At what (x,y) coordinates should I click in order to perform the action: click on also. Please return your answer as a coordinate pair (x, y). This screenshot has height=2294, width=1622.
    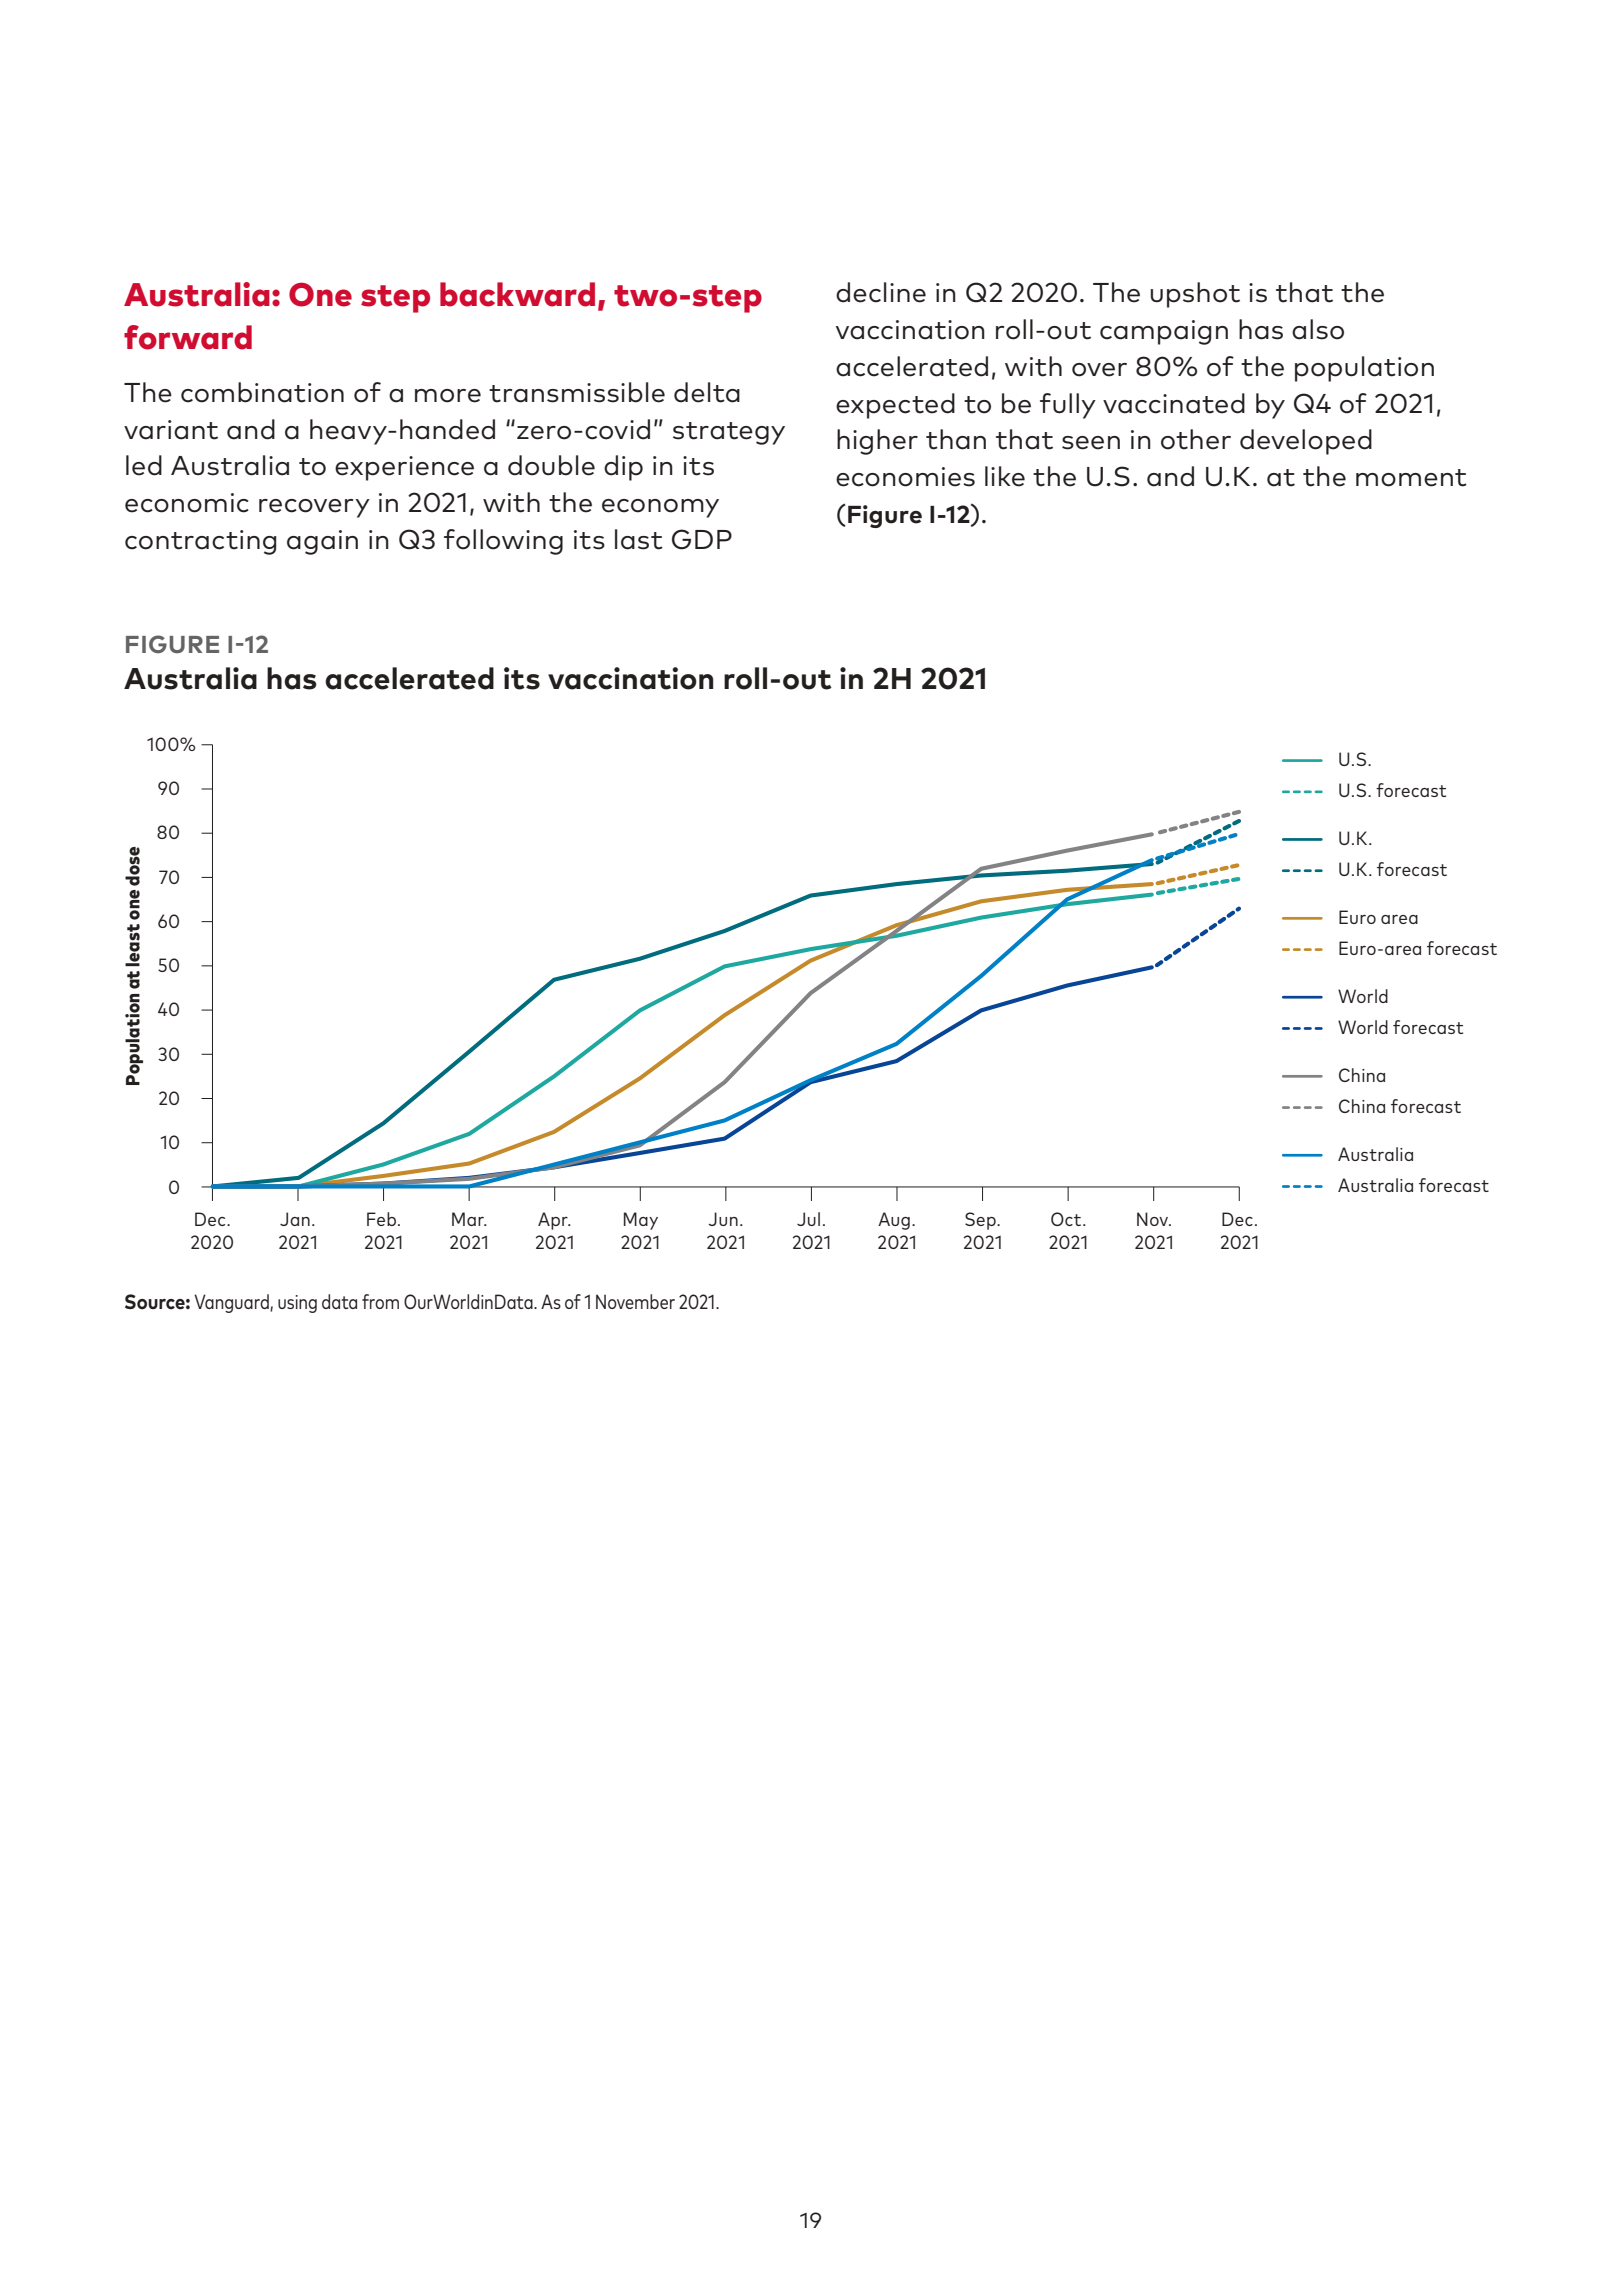
    Looking at the image, I should click on (1318, 329).
